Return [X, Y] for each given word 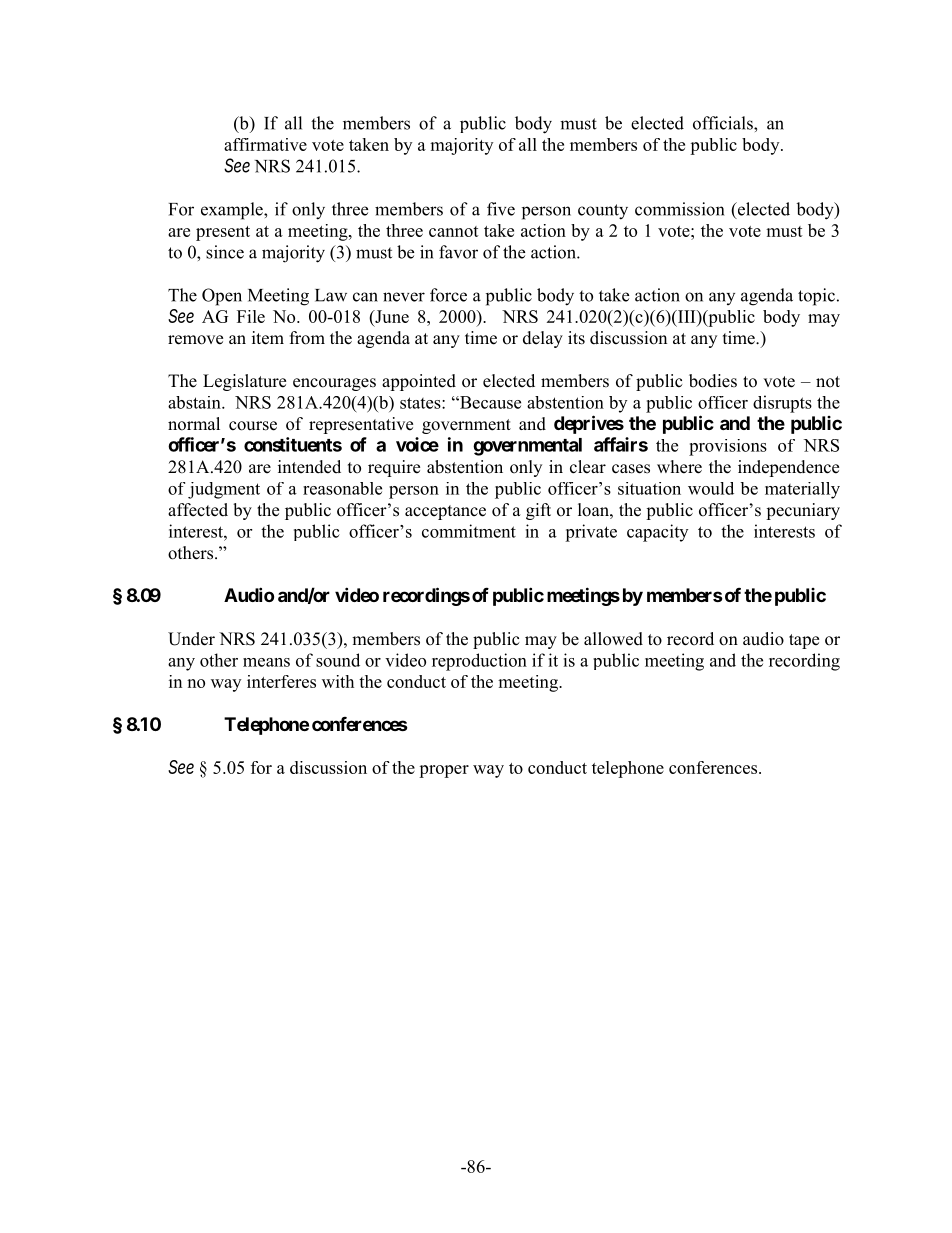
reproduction [479, 662]
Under [191, 639]
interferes [281, 681]
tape [804, 641]
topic [816, 297]
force [448, 295]
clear [588, 467]
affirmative [265, 144]
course [253, 426]
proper [444, 771]
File [251, 316]
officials [724, 123]
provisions [728, 447]
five [501, 209]
